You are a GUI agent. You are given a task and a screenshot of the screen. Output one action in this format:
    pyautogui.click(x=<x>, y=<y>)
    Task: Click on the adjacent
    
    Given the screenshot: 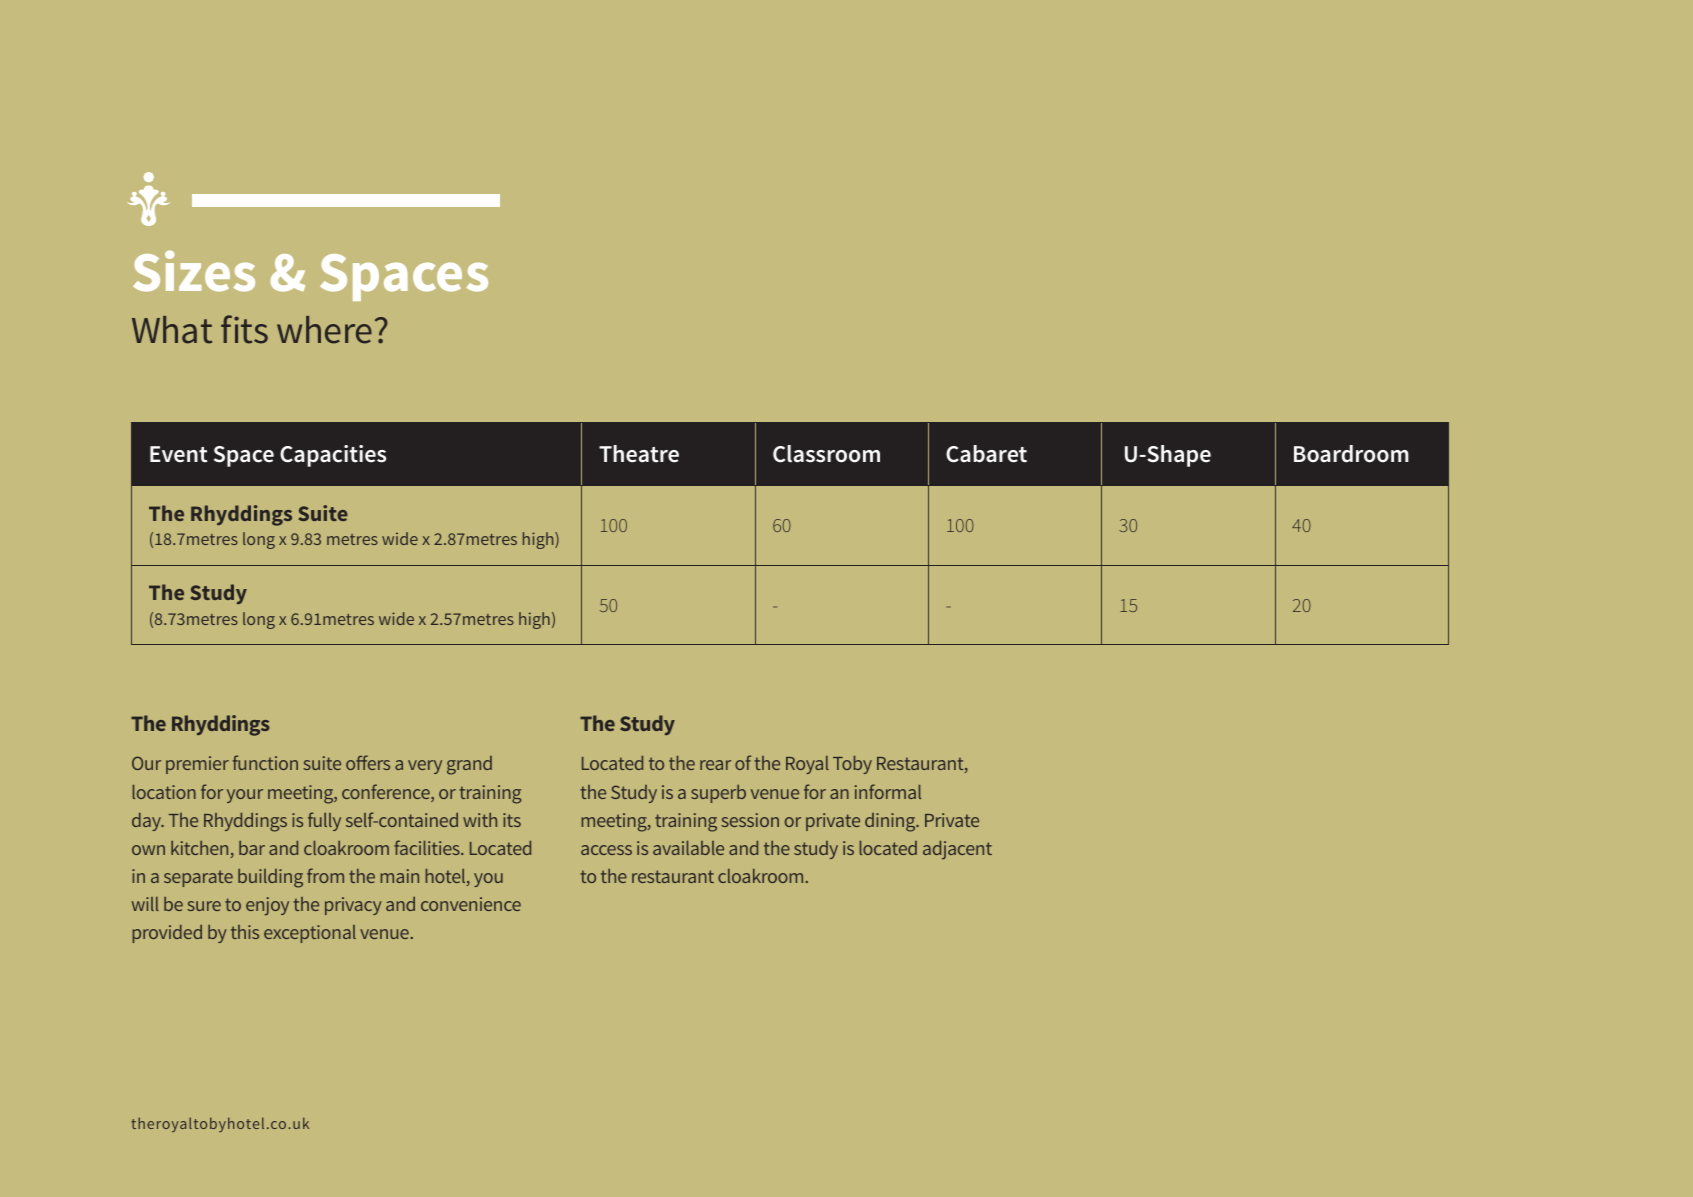 What is the action you would take?
    pyautogui.click(x=957, y=850)
